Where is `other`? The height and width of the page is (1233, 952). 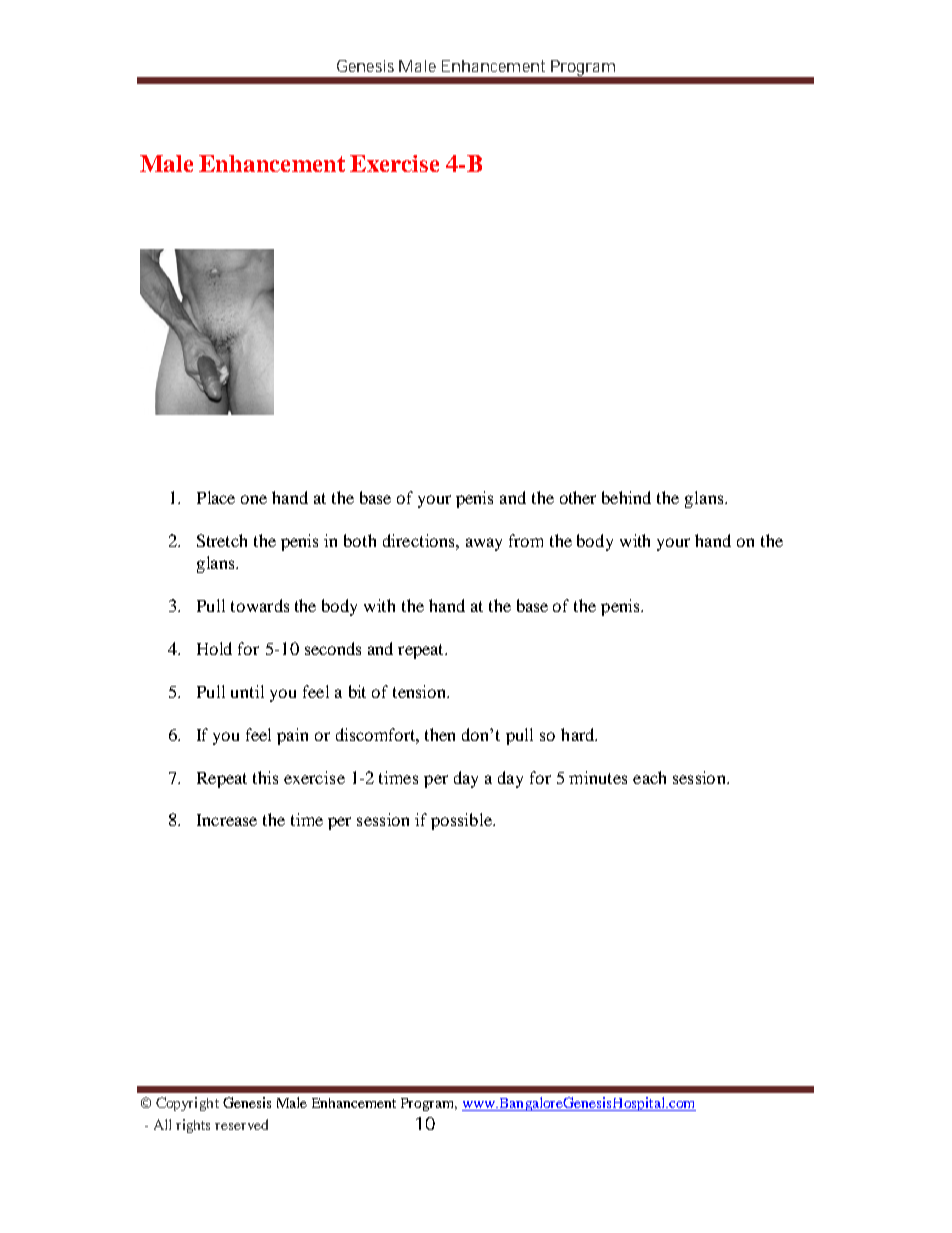
other is located at coordinates (578, 497).
